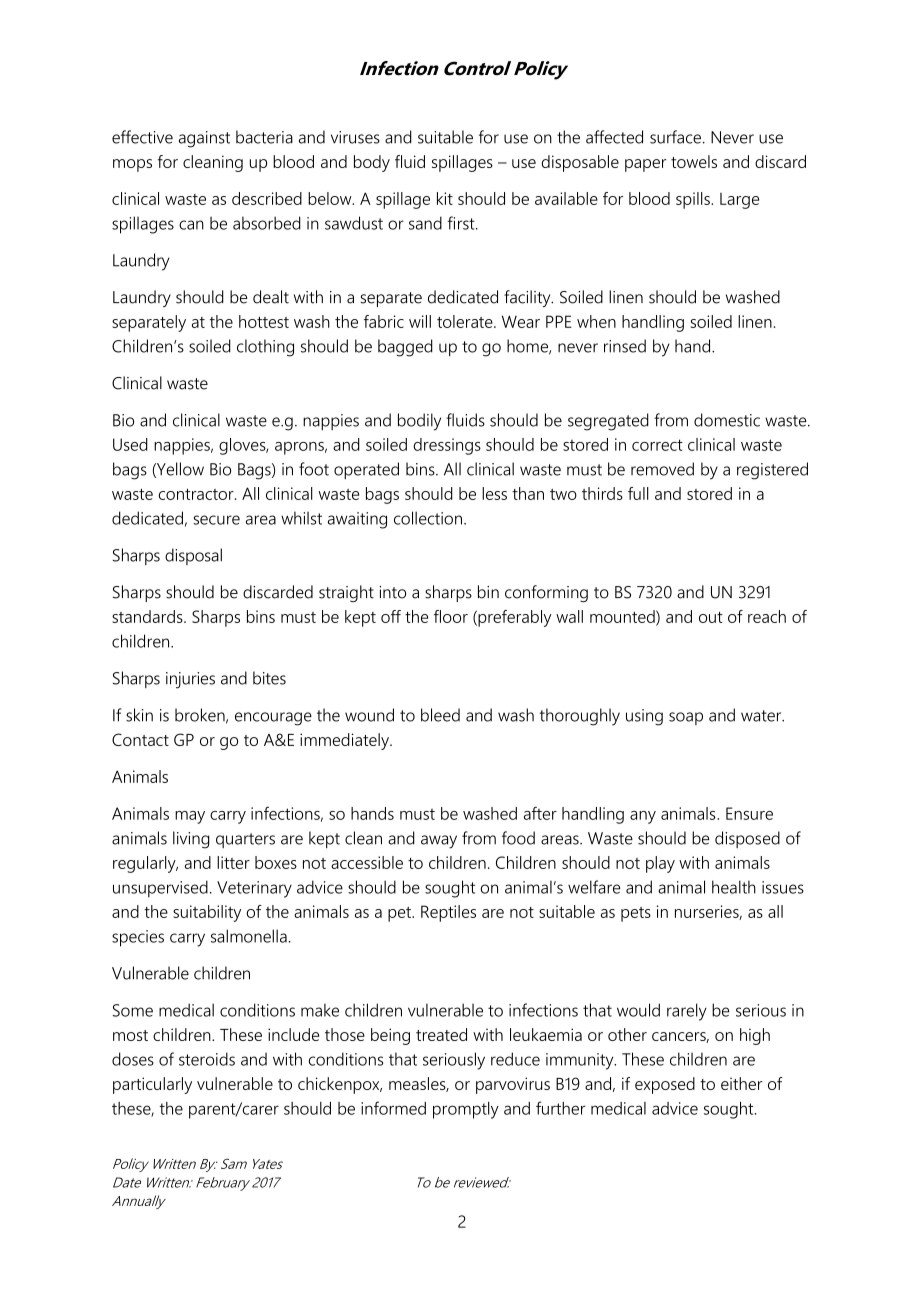 Image resolution: width=924 pixels, height=1308 pixels. I want to click on bodily, so click(419, 422).
